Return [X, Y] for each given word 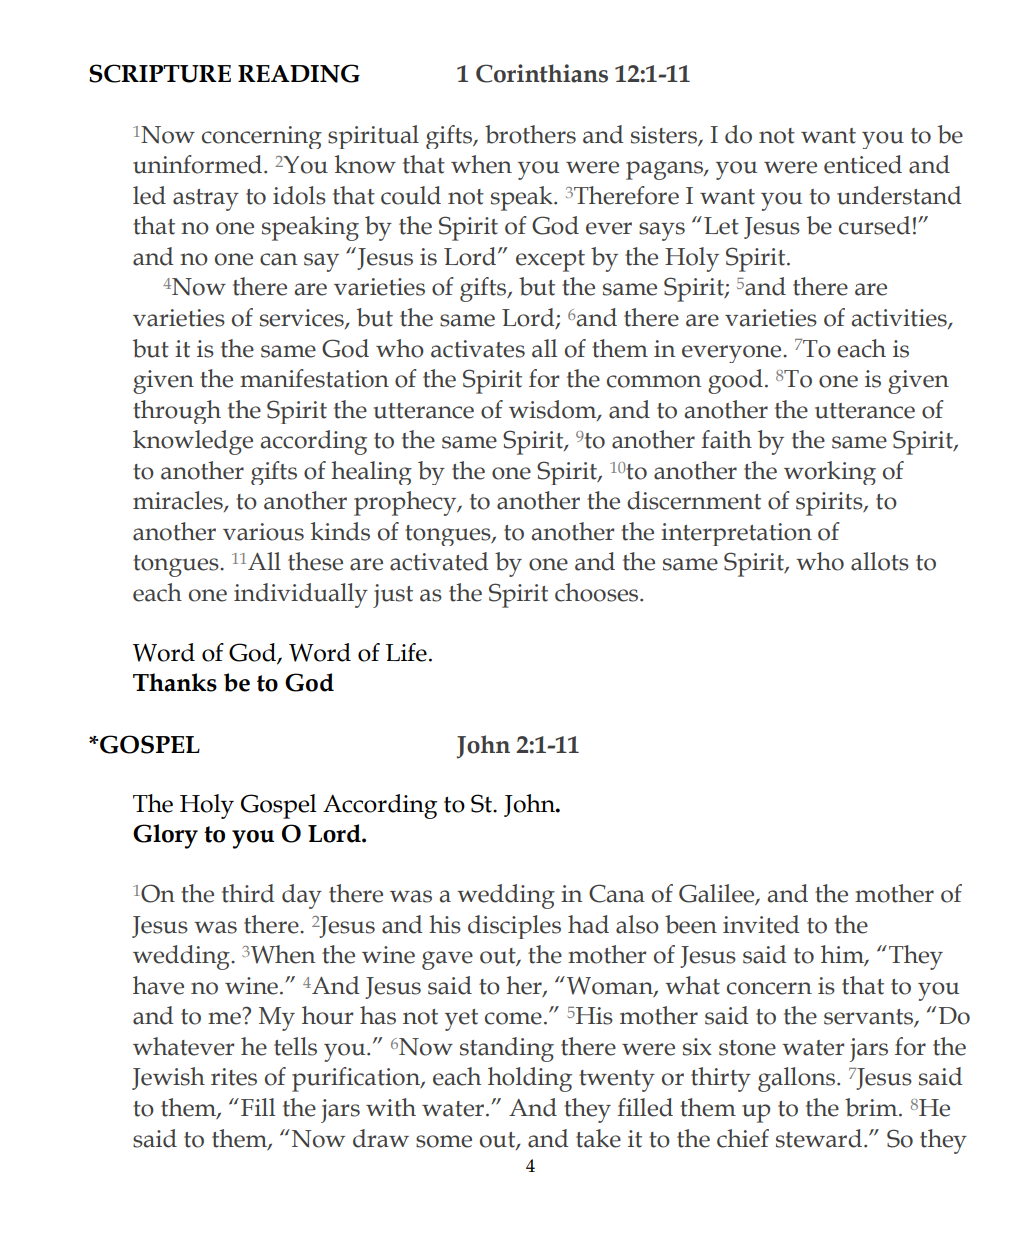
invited [761, 924]
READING [299, 73]
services [303, 319]
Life [406, 652]
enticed [863, 164]
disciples [514, 927]
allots [880, 561]
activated [439, 561]
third [248, 893]
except [550, 261]
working [830, 473]
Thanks [175, 682]
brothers [530, 134]
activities [900, 319]
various [263, 532]
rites [234, 1077]
